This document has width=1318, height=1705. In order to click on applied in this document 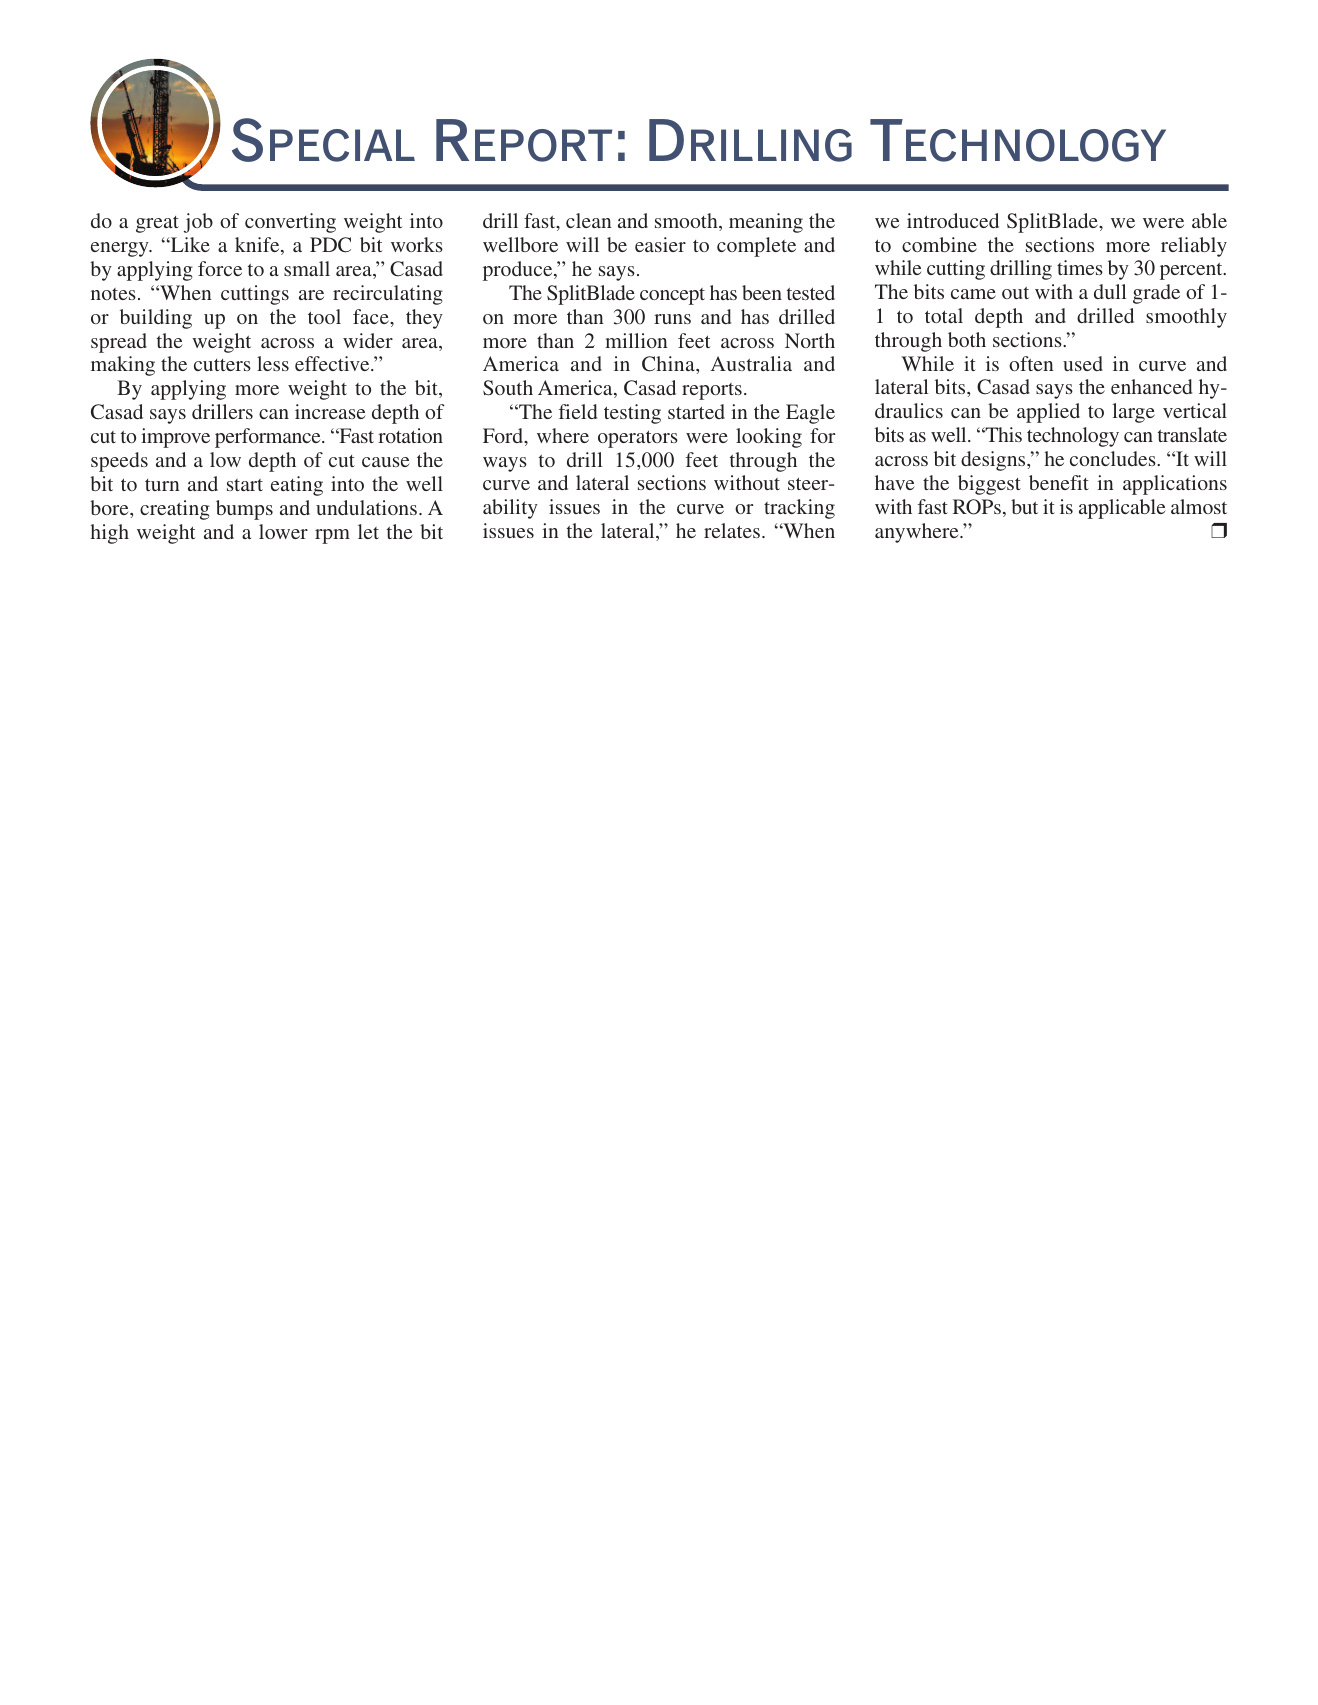, I will do `click(1048, 413)`.
